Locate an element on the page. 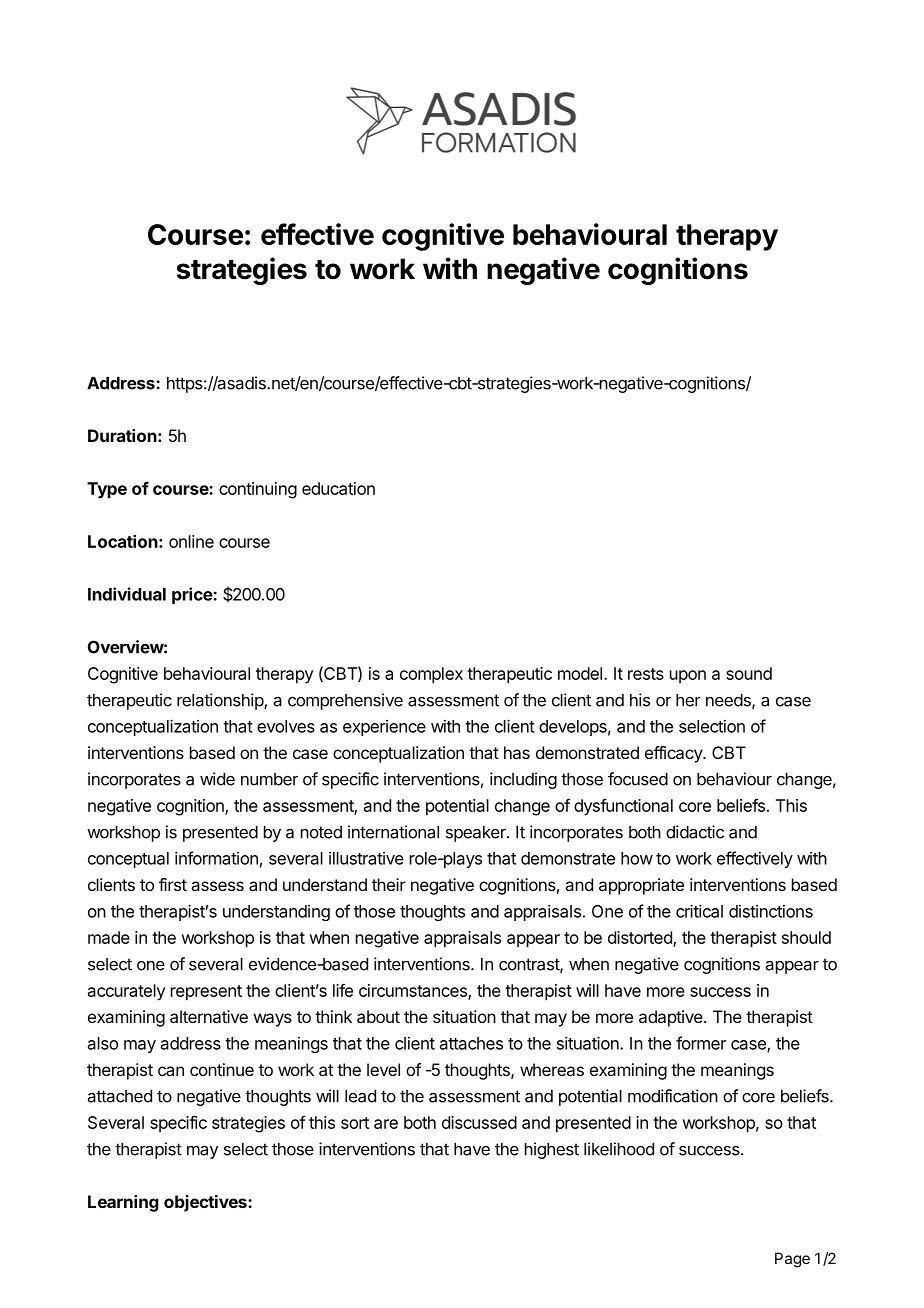  information is located at coordinates (216, 858).
